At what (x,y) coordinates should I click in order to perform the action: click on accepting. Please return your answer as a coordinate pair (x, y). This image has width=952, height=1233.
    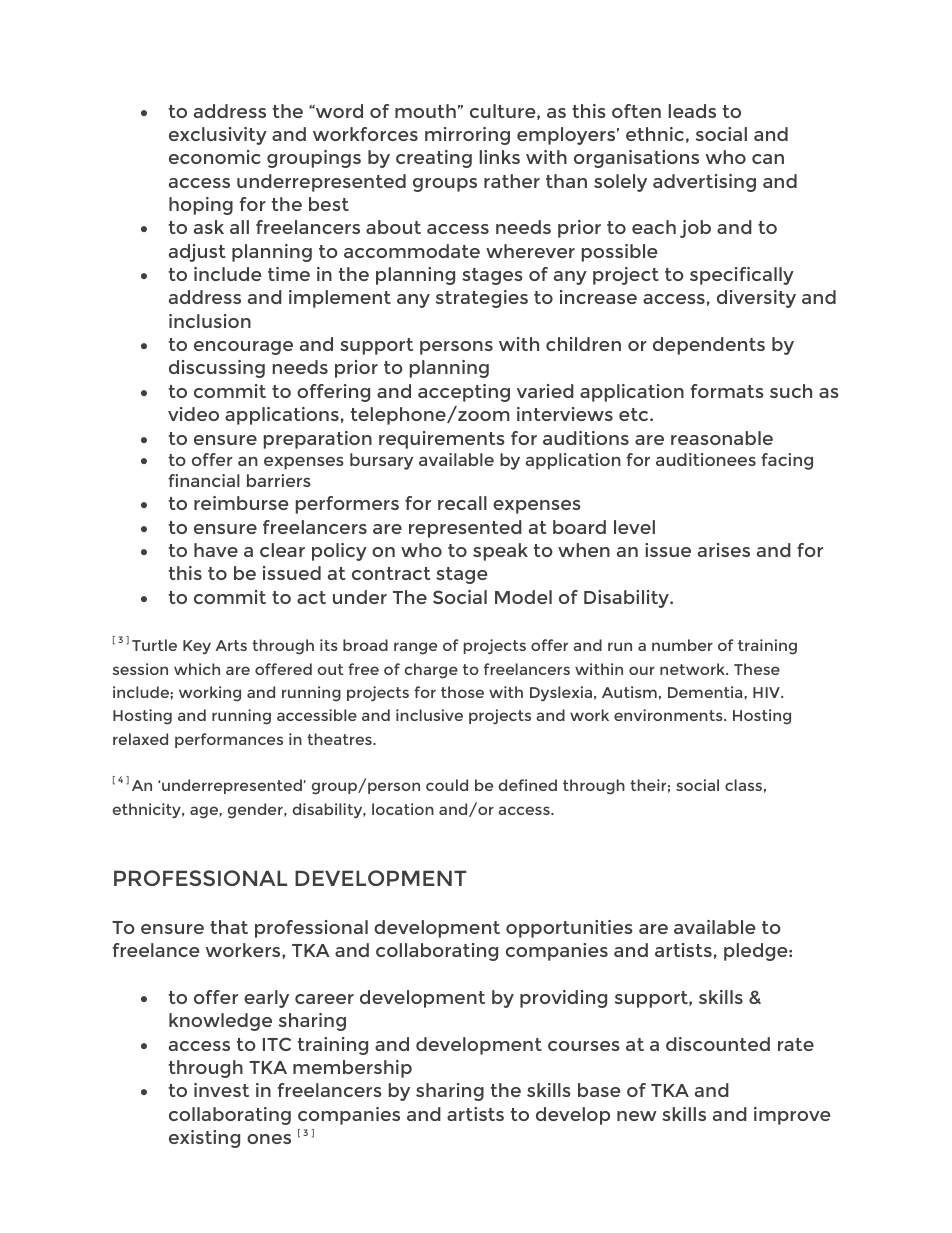
    Looking at the image, I should click on (464, 393).
